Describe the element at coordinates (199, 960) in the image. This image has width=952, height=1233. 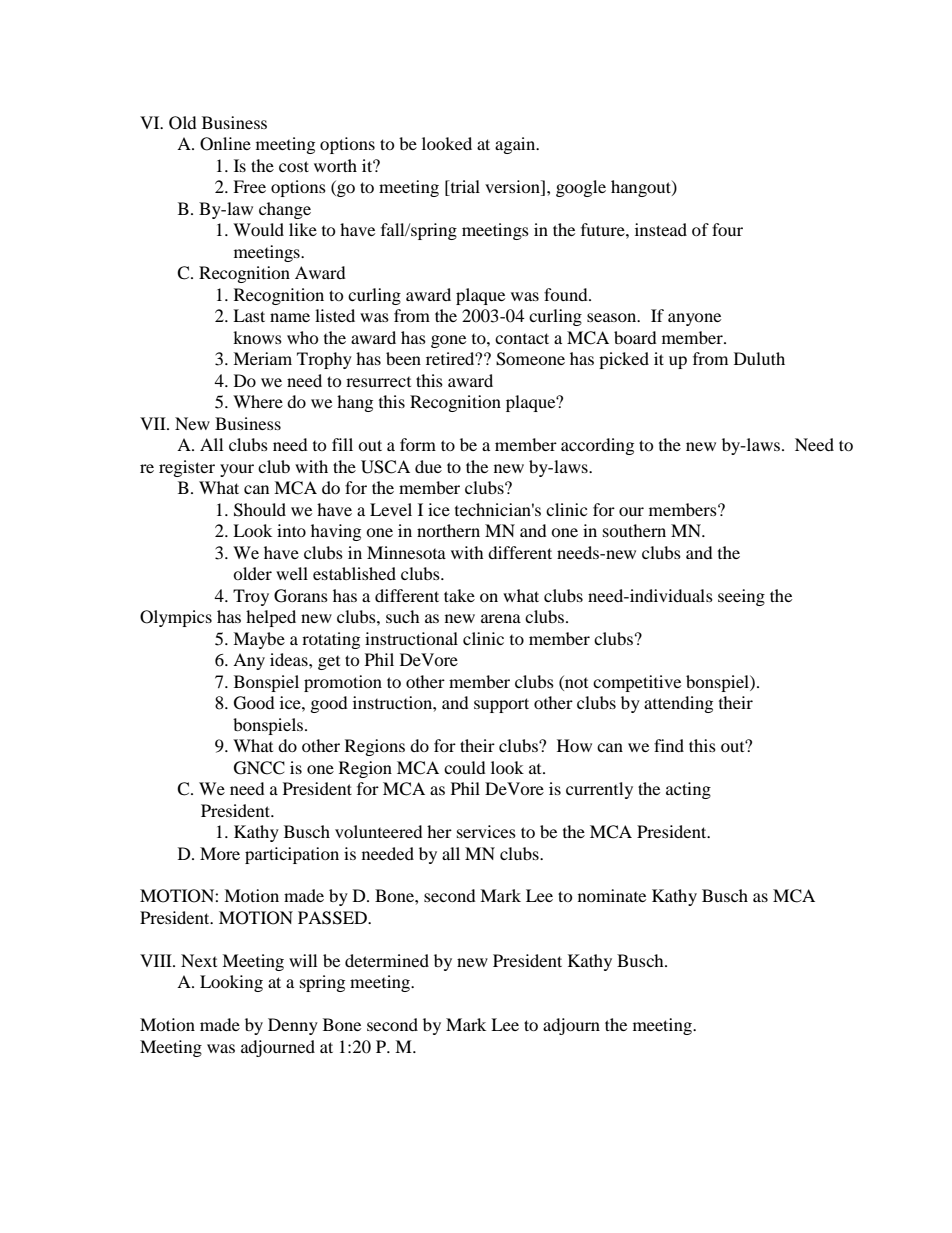
I see `Next` at that location.
